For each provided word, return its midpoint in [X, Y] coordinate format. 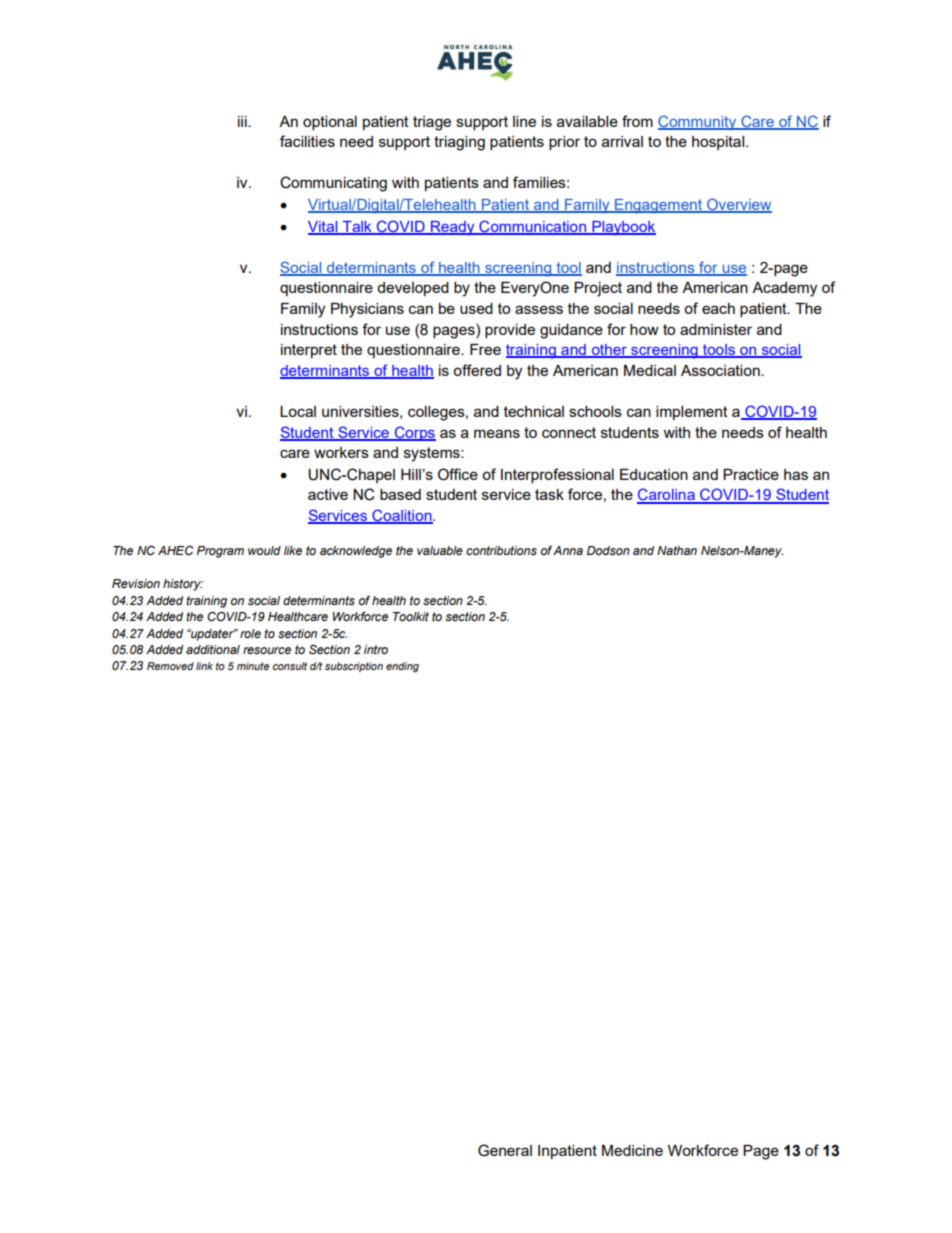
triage [432, 123]
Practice [751, 474]
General [505, 1150]
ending [402, 667]
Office [458, 474]
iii [243, 121]
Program [220, 552]
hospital [719, 143]
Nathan [677, 550]
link [204, 666]
